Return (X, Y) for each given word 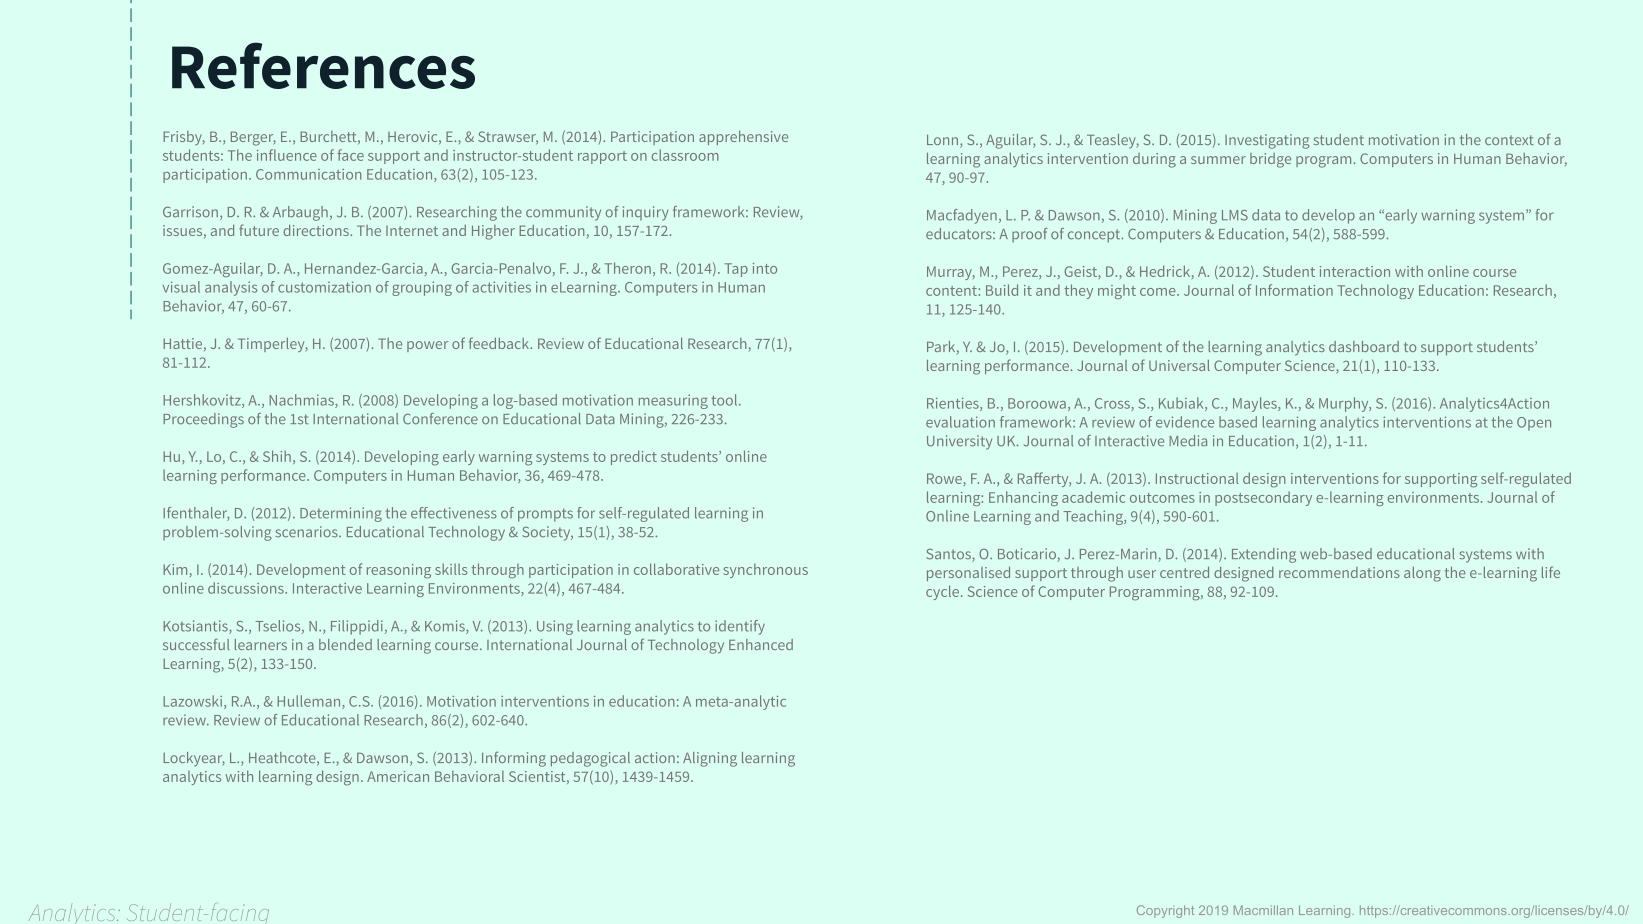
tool (726, 400)
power (427, 346)
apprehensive (743, 138)
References (323, 65)
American (398, 776)
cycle (942, 592)
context (1509, 140)
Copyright (1165, 911)
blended (345, 644)
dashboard (1364, 346)
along (1422, 574)
